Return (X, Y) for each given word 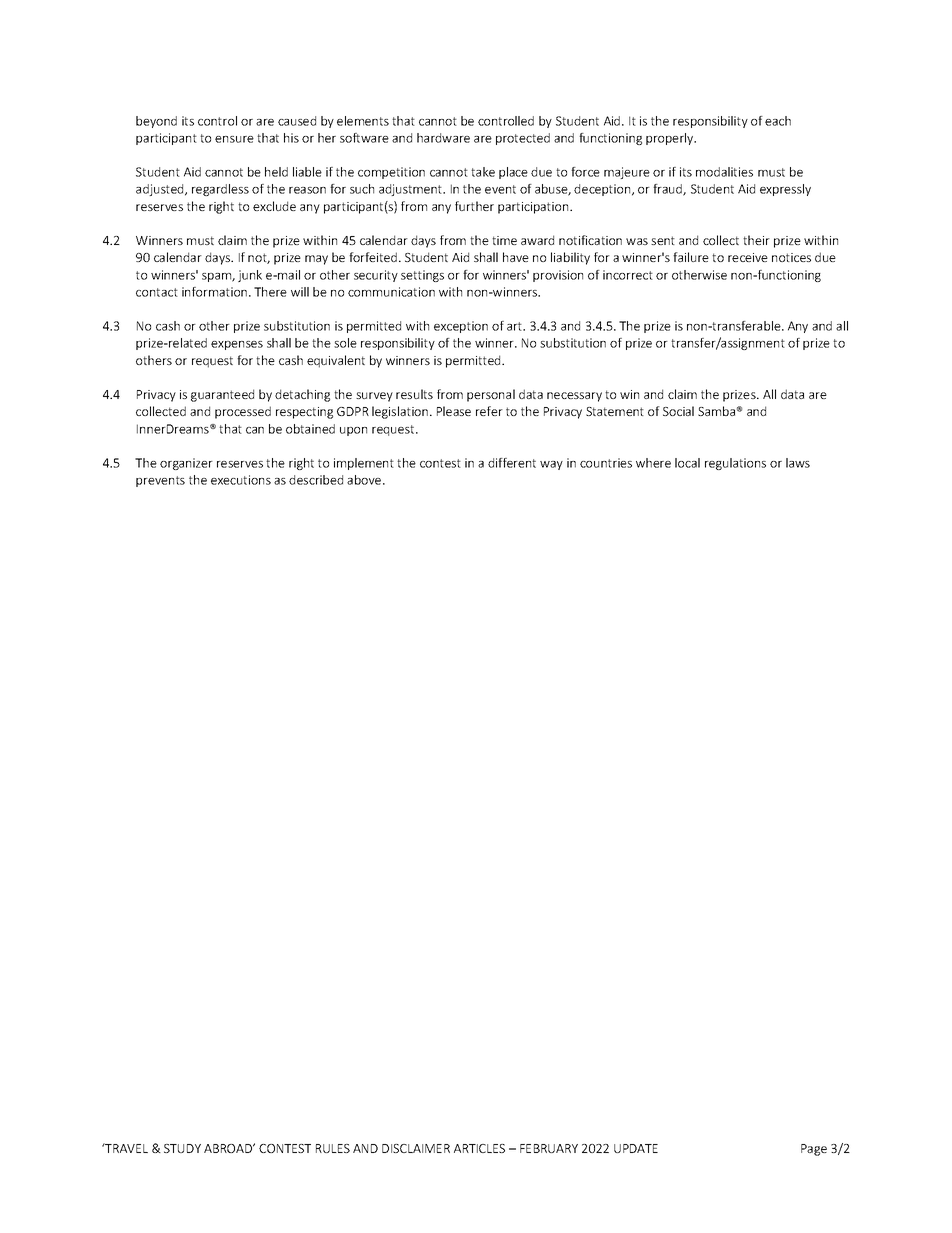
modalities (724, 172)
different (512, 463)
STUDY (182, 1148)
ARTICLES (479, 1148)
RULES (333, 1148)
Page (814, 1150)
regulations (735, 464)
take (483, 172)
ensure (234, 139)
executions (241, 480)
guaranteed (222, 395)
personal (491, 395)
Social (678, 411)
